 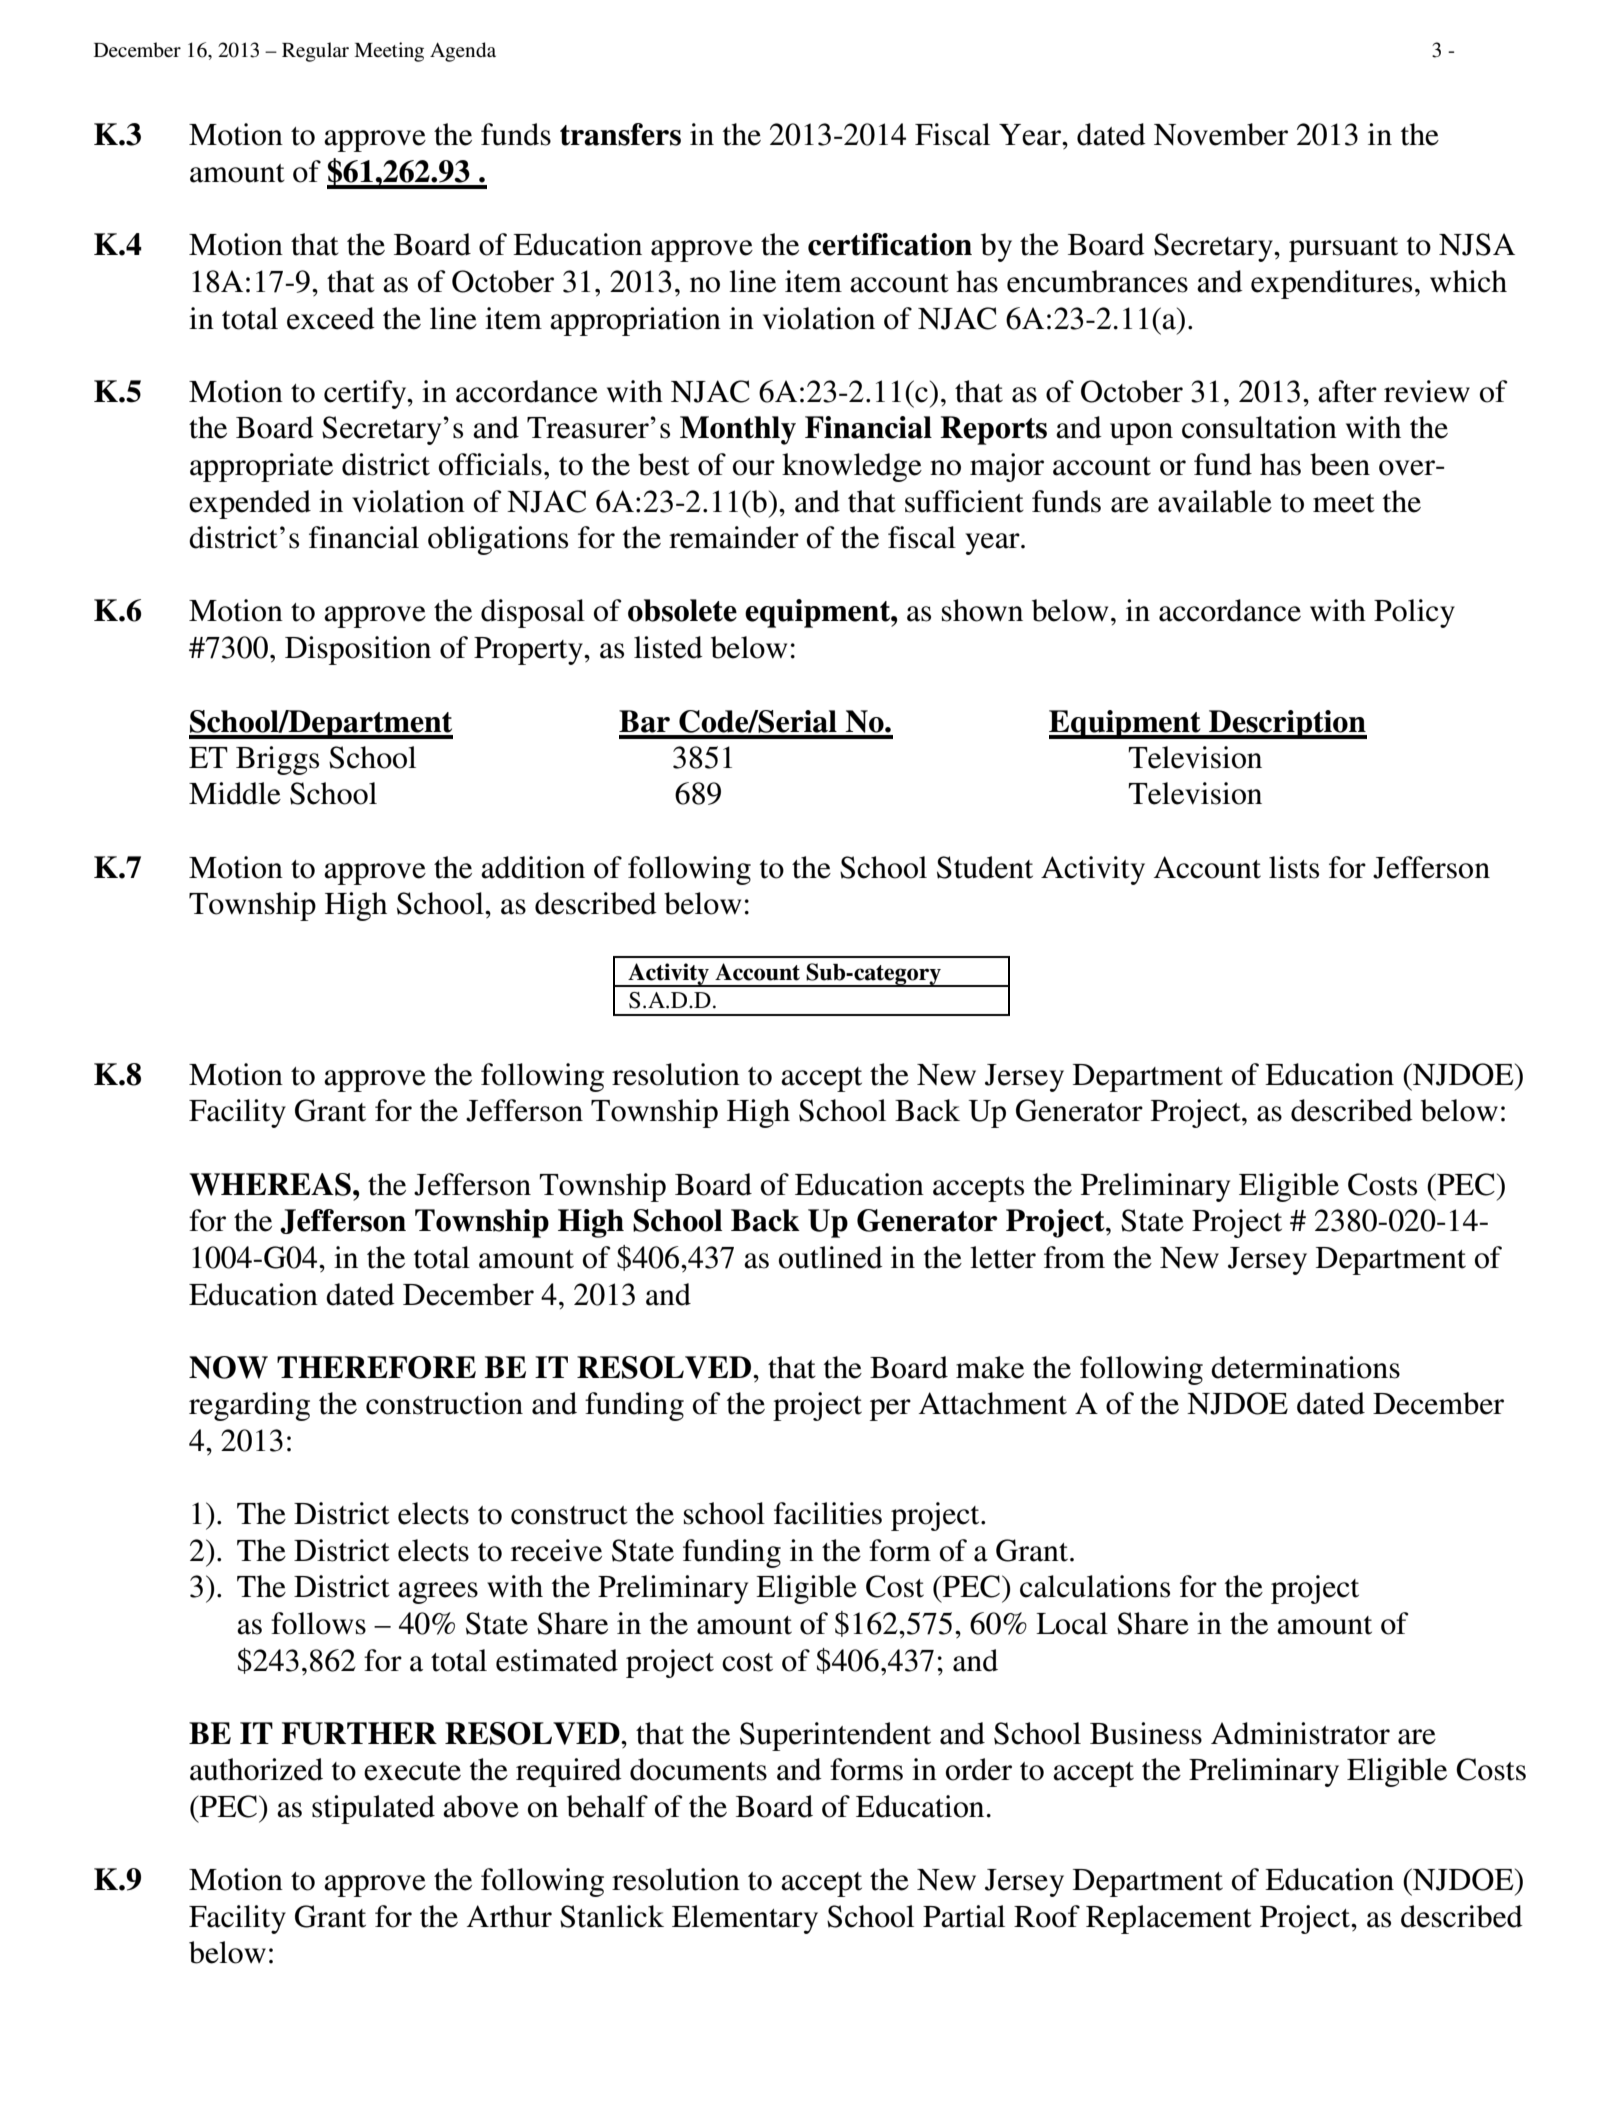 What do you see at coordinates (1294, 867) in the screenshot?
I see `lists` at bounding box center [1294, 867].
